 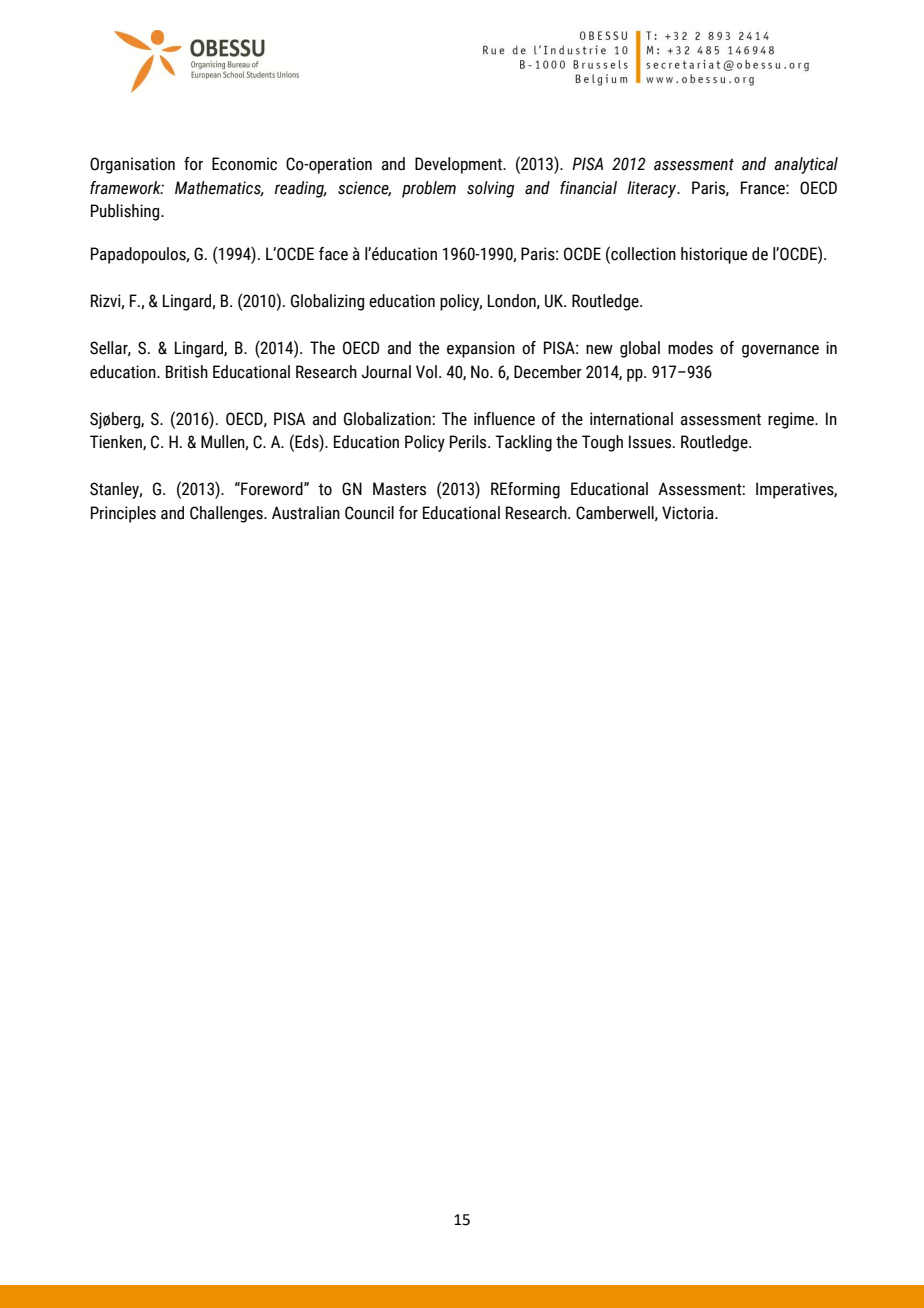 I want to click on Perils, so click(x=469, y=442).
